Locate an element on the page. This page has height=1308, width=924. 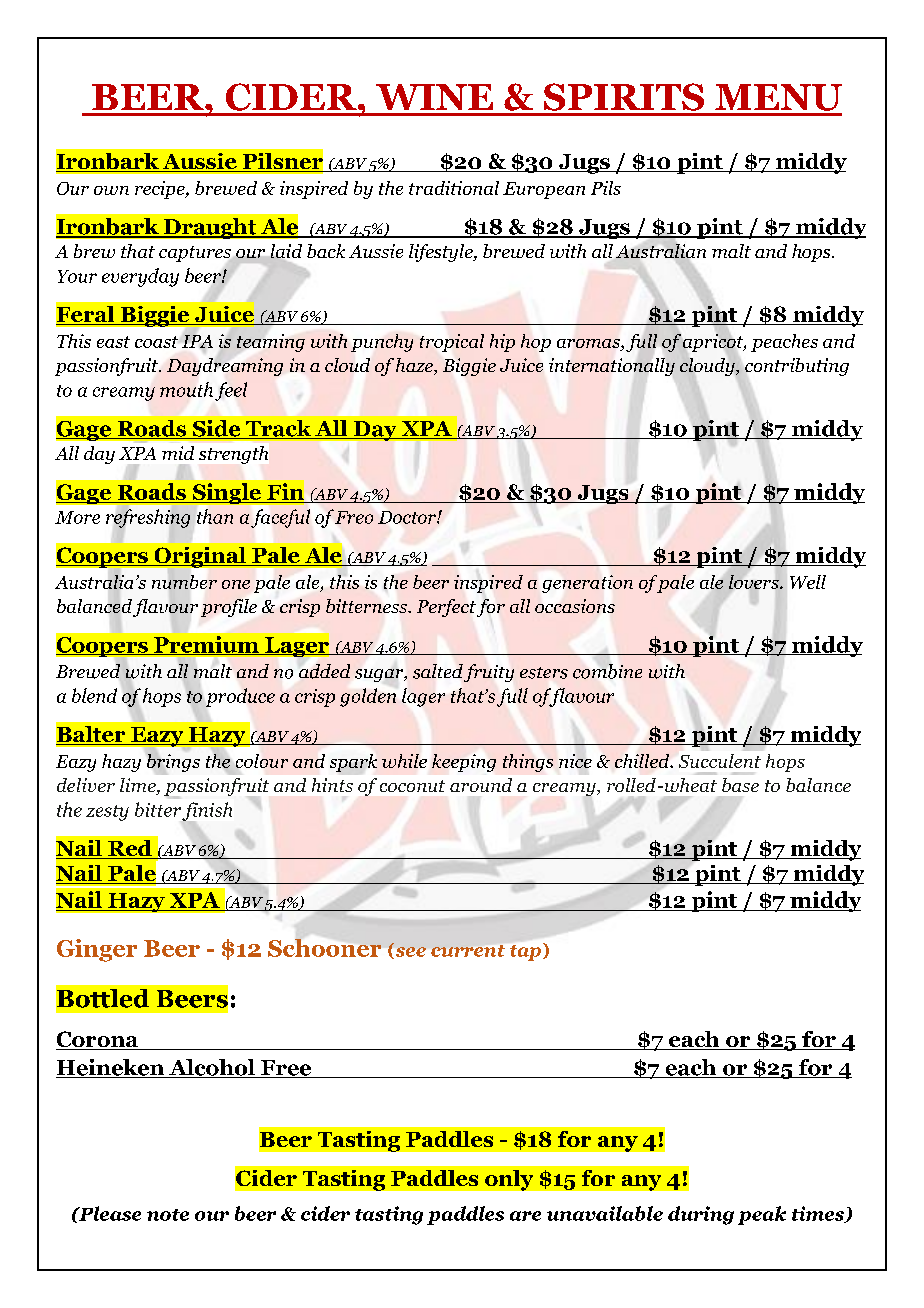
European is located at coordinates (544, 190).
